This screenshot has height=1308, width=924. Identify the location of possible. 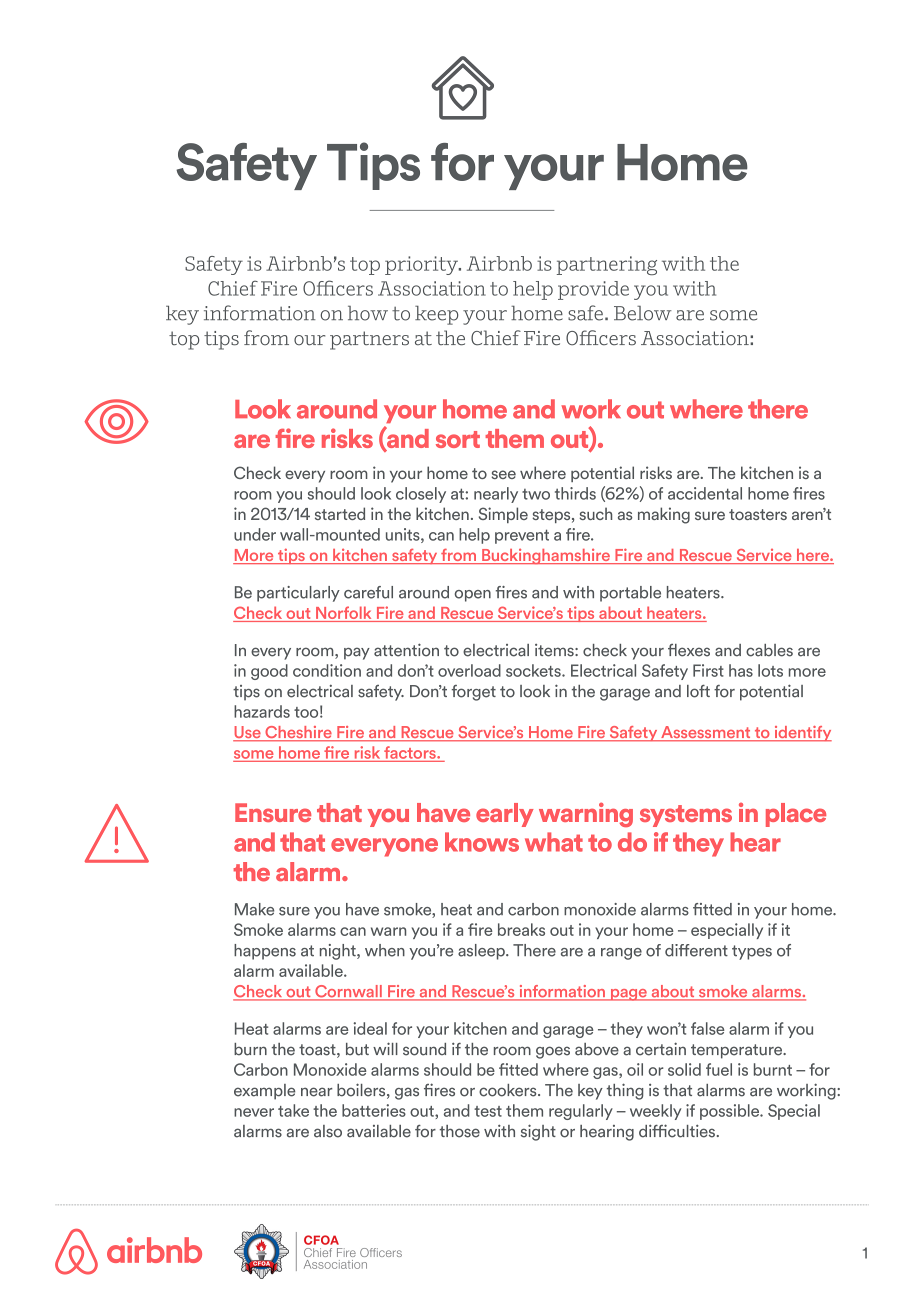
(731, 1112).
